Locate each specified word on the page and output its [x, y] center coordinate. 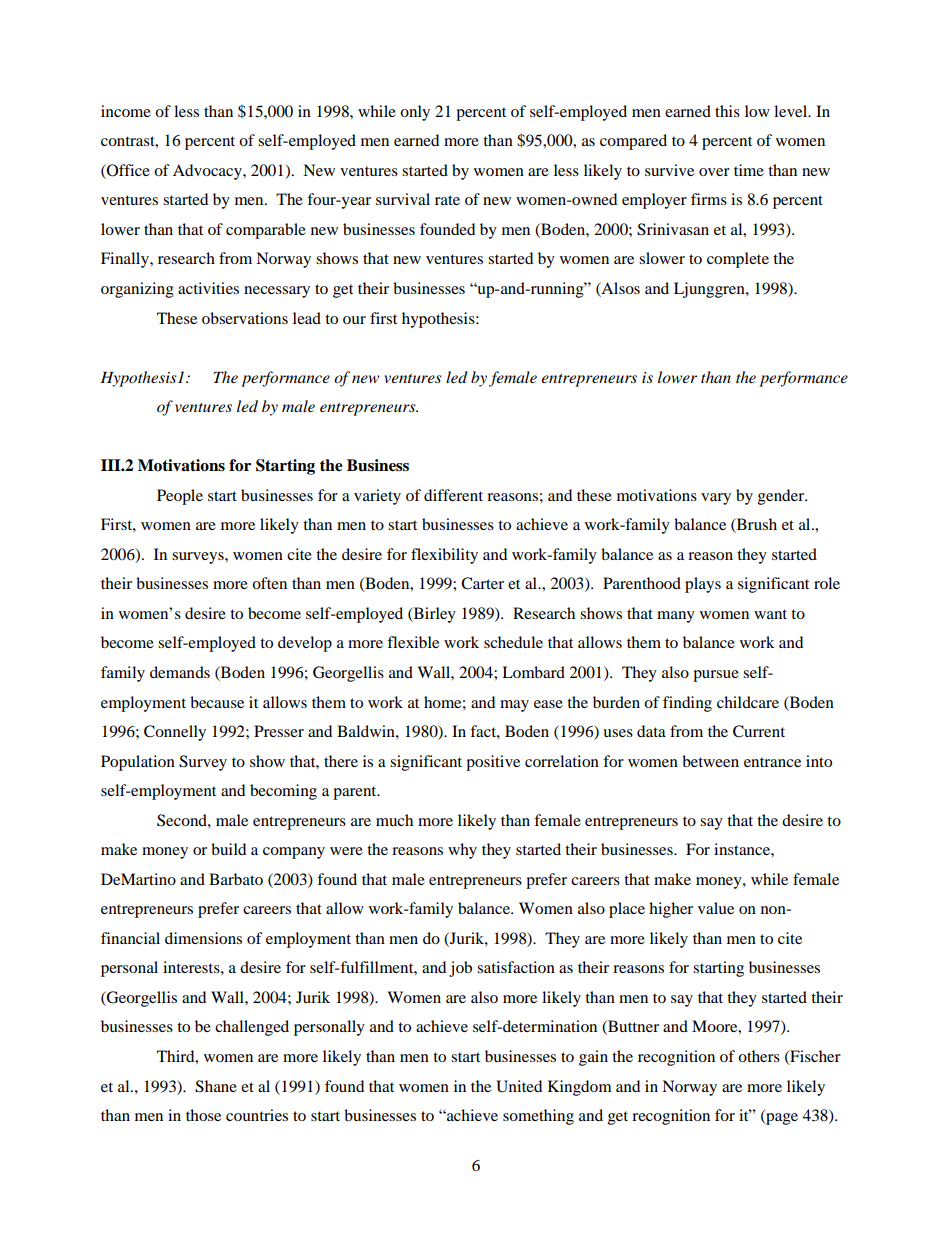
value [716, 908]
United [519, 1086]
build [228, 849]
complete [738, 260]
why [462, 851]
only [415, 113]
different [453, 495]
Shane [216, 1086]
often [269, 583]
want [770, 614]
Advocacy [208, 172]
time [749, 170]
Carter [482, 583]
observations [245, 318]
